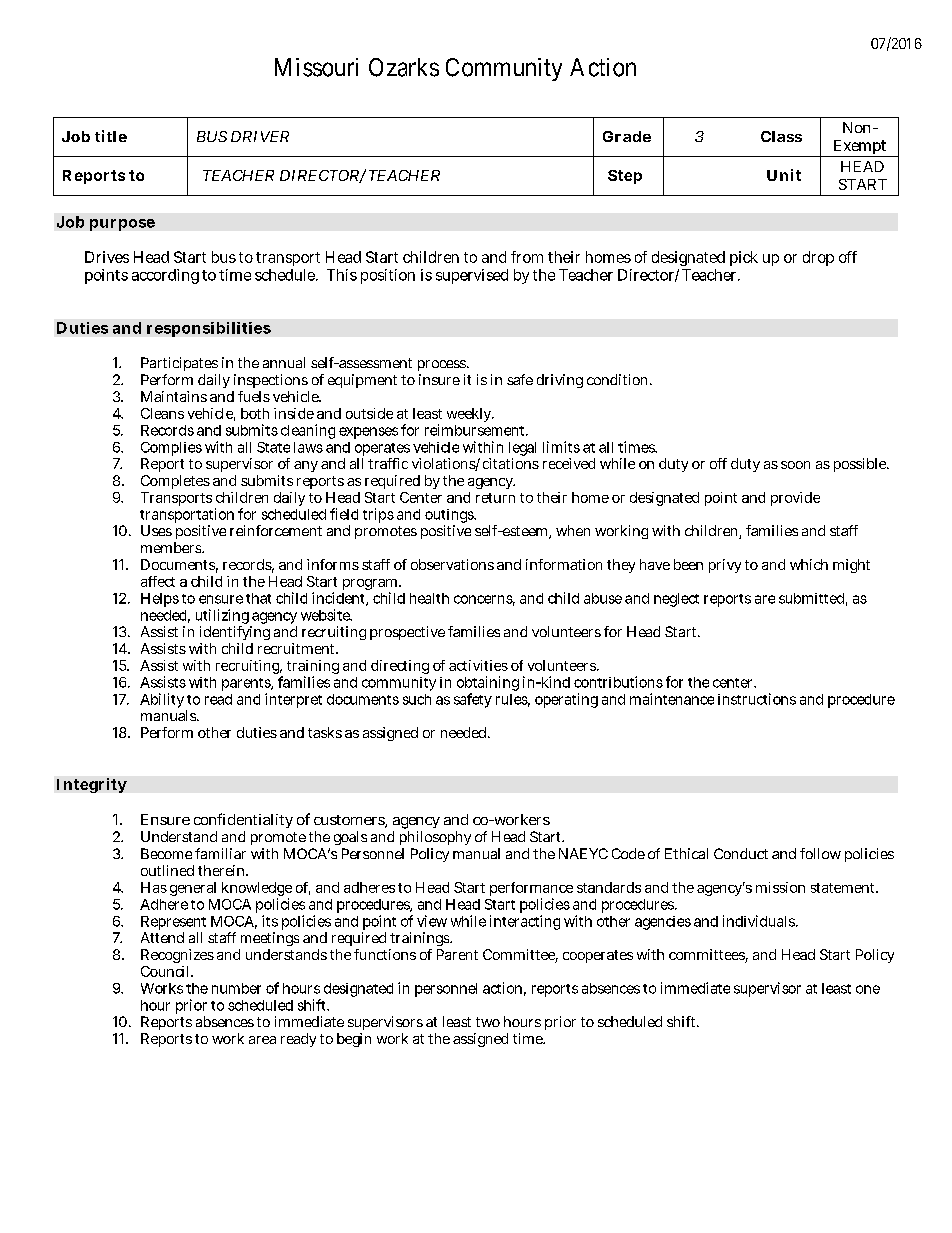 Image resolution: width=952 pixels, height=1233 pixels. Describe the element at coordinates (260, 136) in the screenshot. I see `DRIVER` at that location.
